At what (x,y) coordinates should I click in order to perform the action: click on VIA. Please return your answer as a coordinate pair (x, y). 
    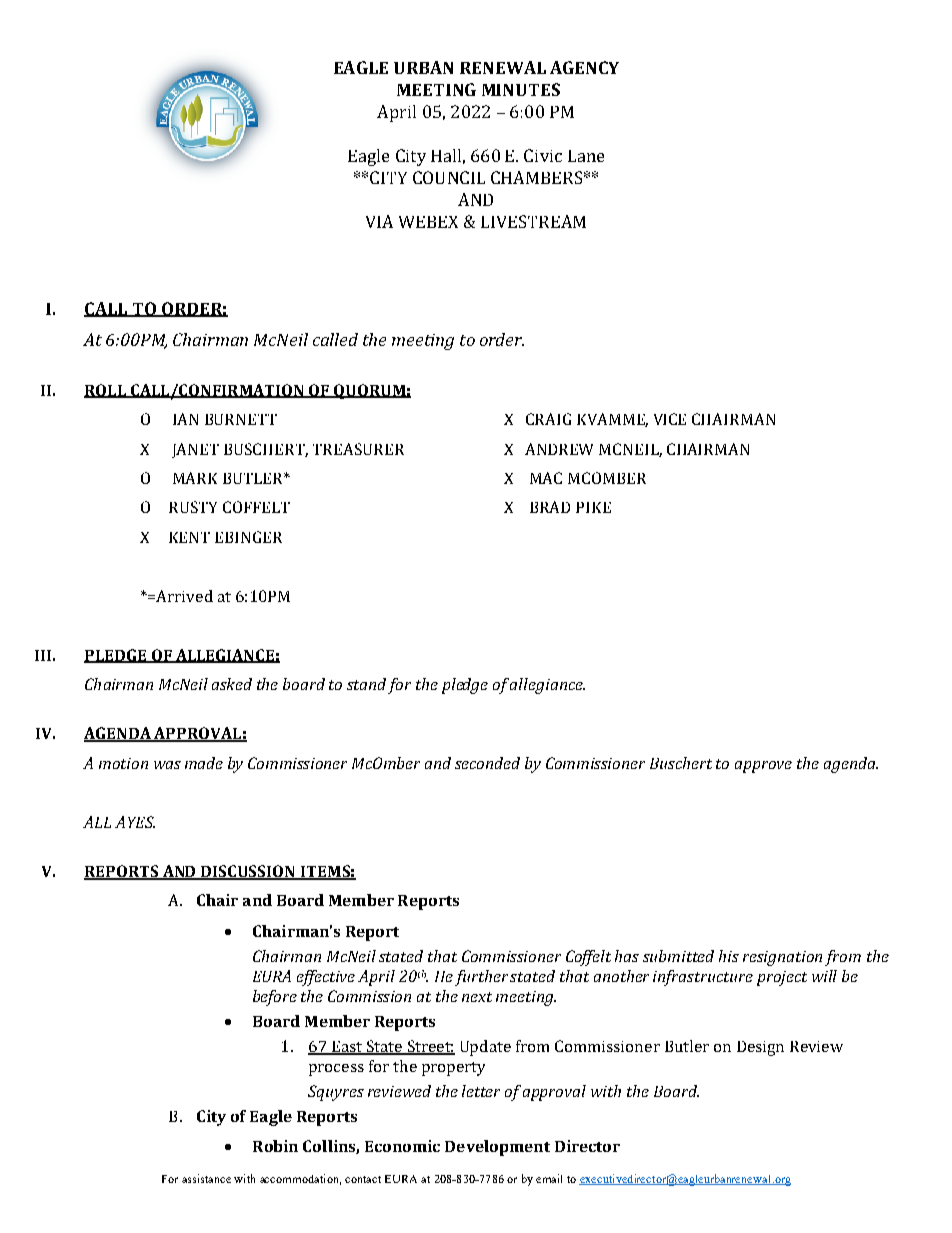
    Looking at the image, I should click on (379, 221).
